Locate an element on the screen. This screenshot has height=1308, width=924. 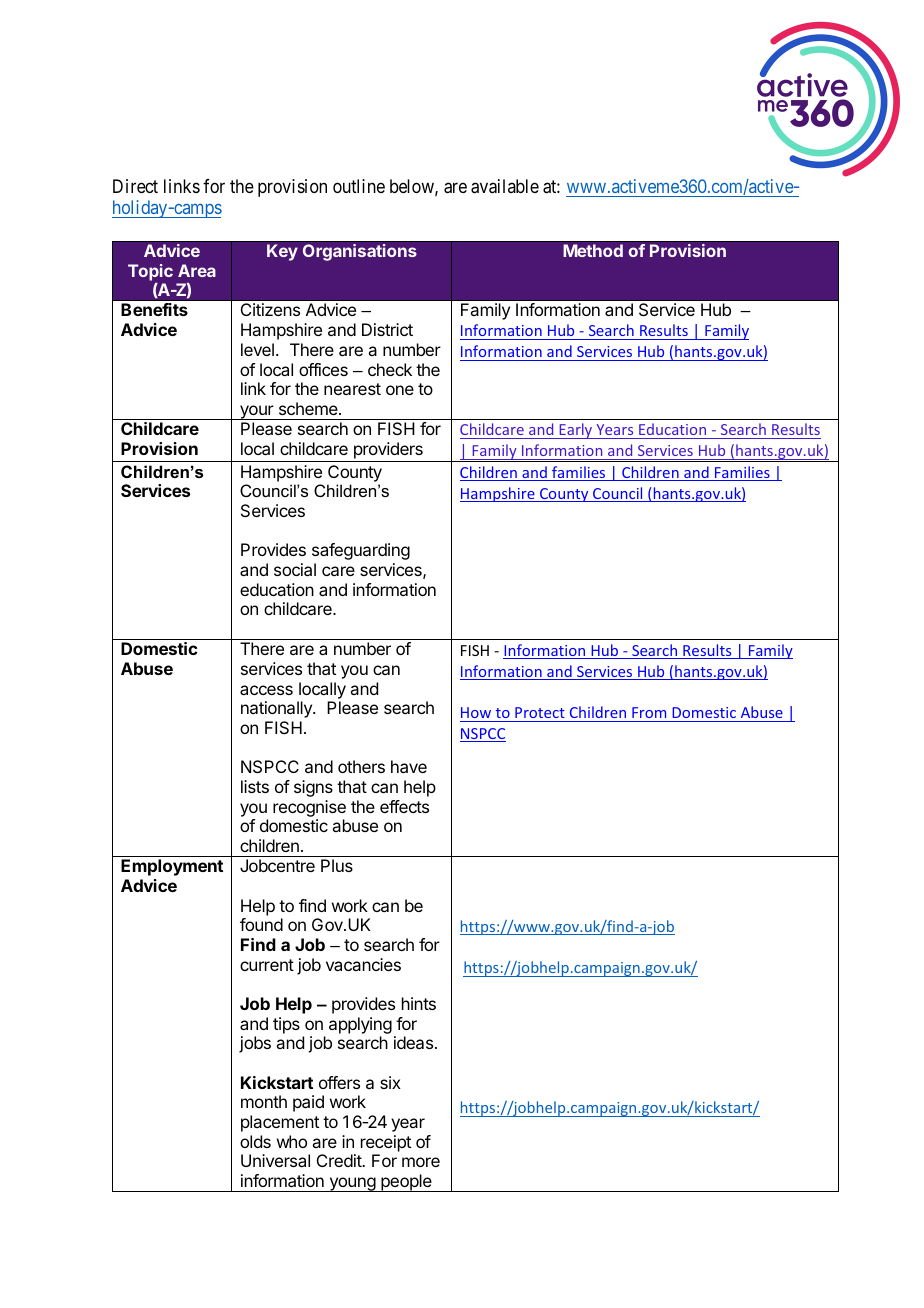
Area is located at coordinates (197, 270).
